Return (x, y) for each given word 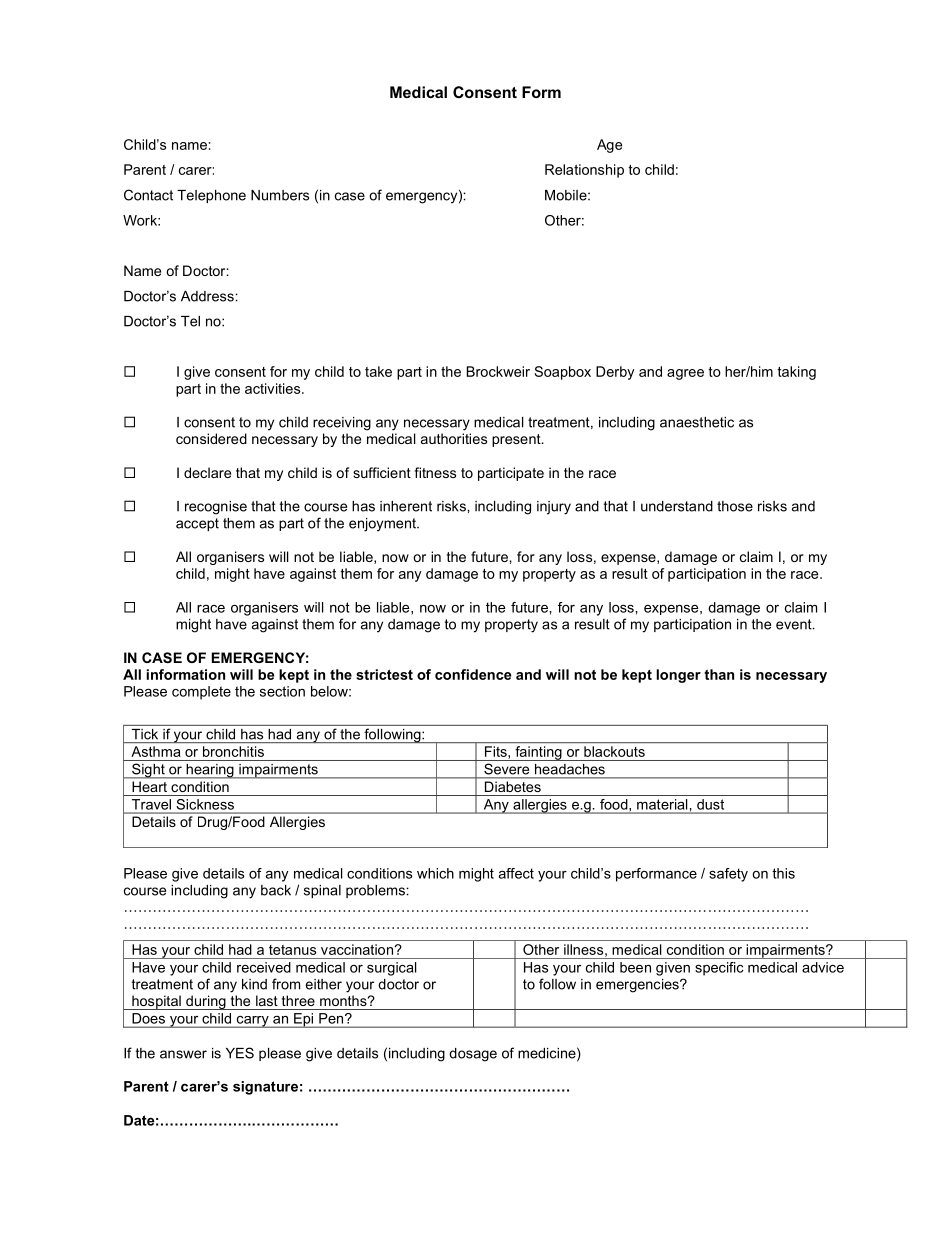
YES (240, 1053)
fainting (538, 753)
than (719, 674)
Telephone (211, 196)
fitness (435, 472)
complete (201, 693)
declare (207, 472)
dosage (473, 1055)
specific (719, 969)
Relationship (584, 171)
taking (796, 373)
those (735, 506)
